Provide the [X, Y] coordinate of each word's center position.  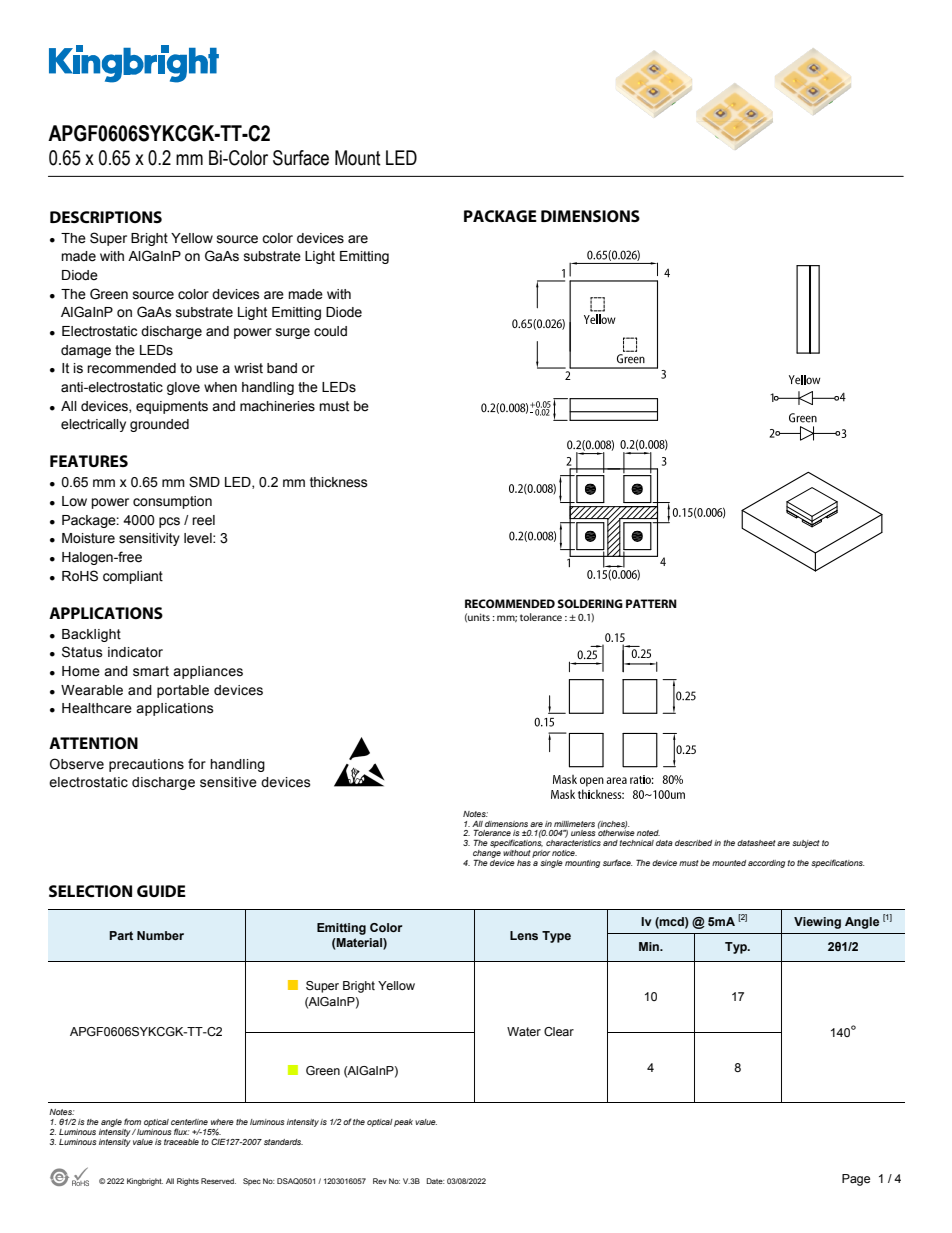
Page [856, 1180]
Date [435, 1181]
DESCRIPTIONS [106, 217]
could [330, 331]
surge [293, 333]
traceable [181, 1142]
